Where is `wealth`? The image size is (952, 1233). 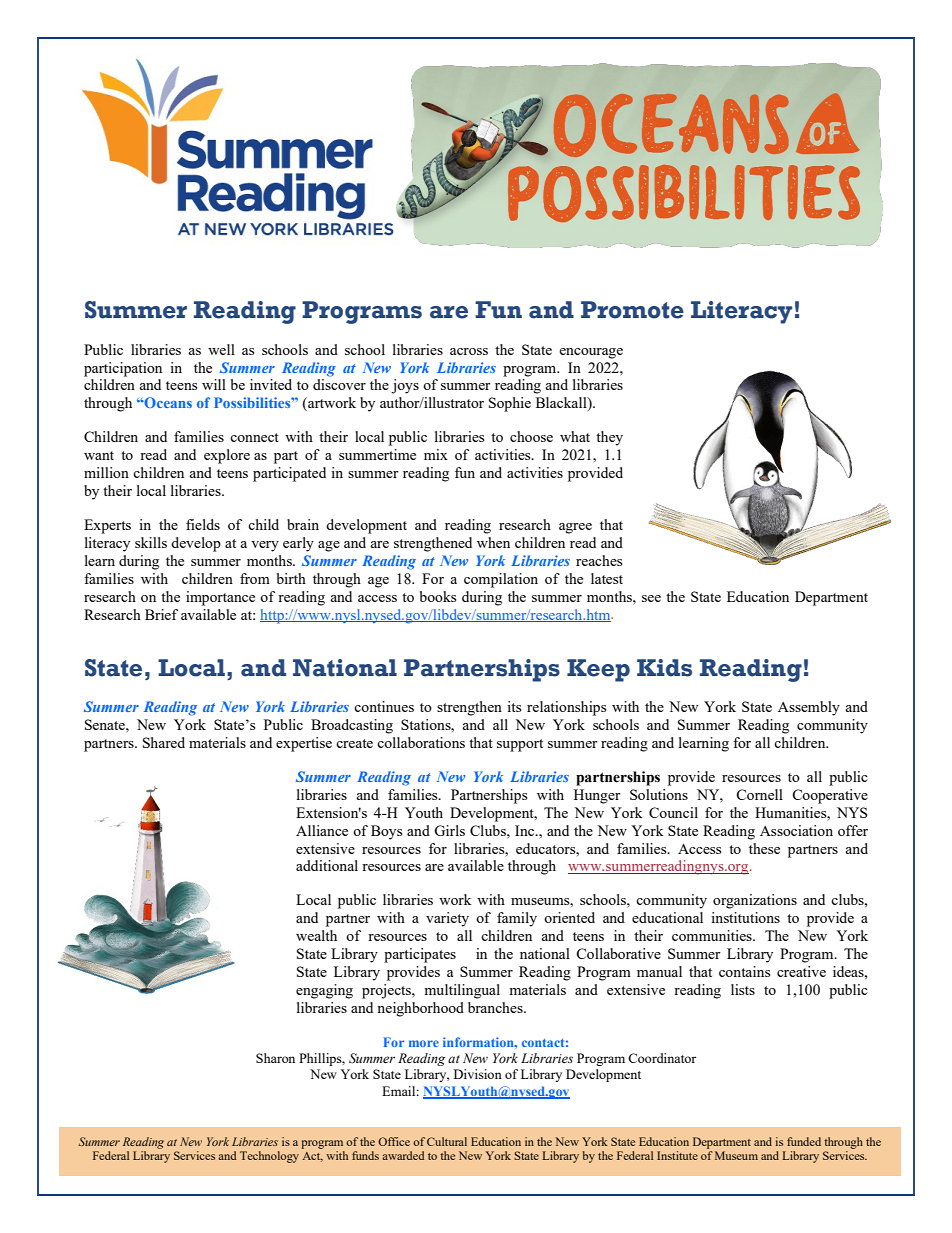 wealth is located at coordinates (316, 935).
